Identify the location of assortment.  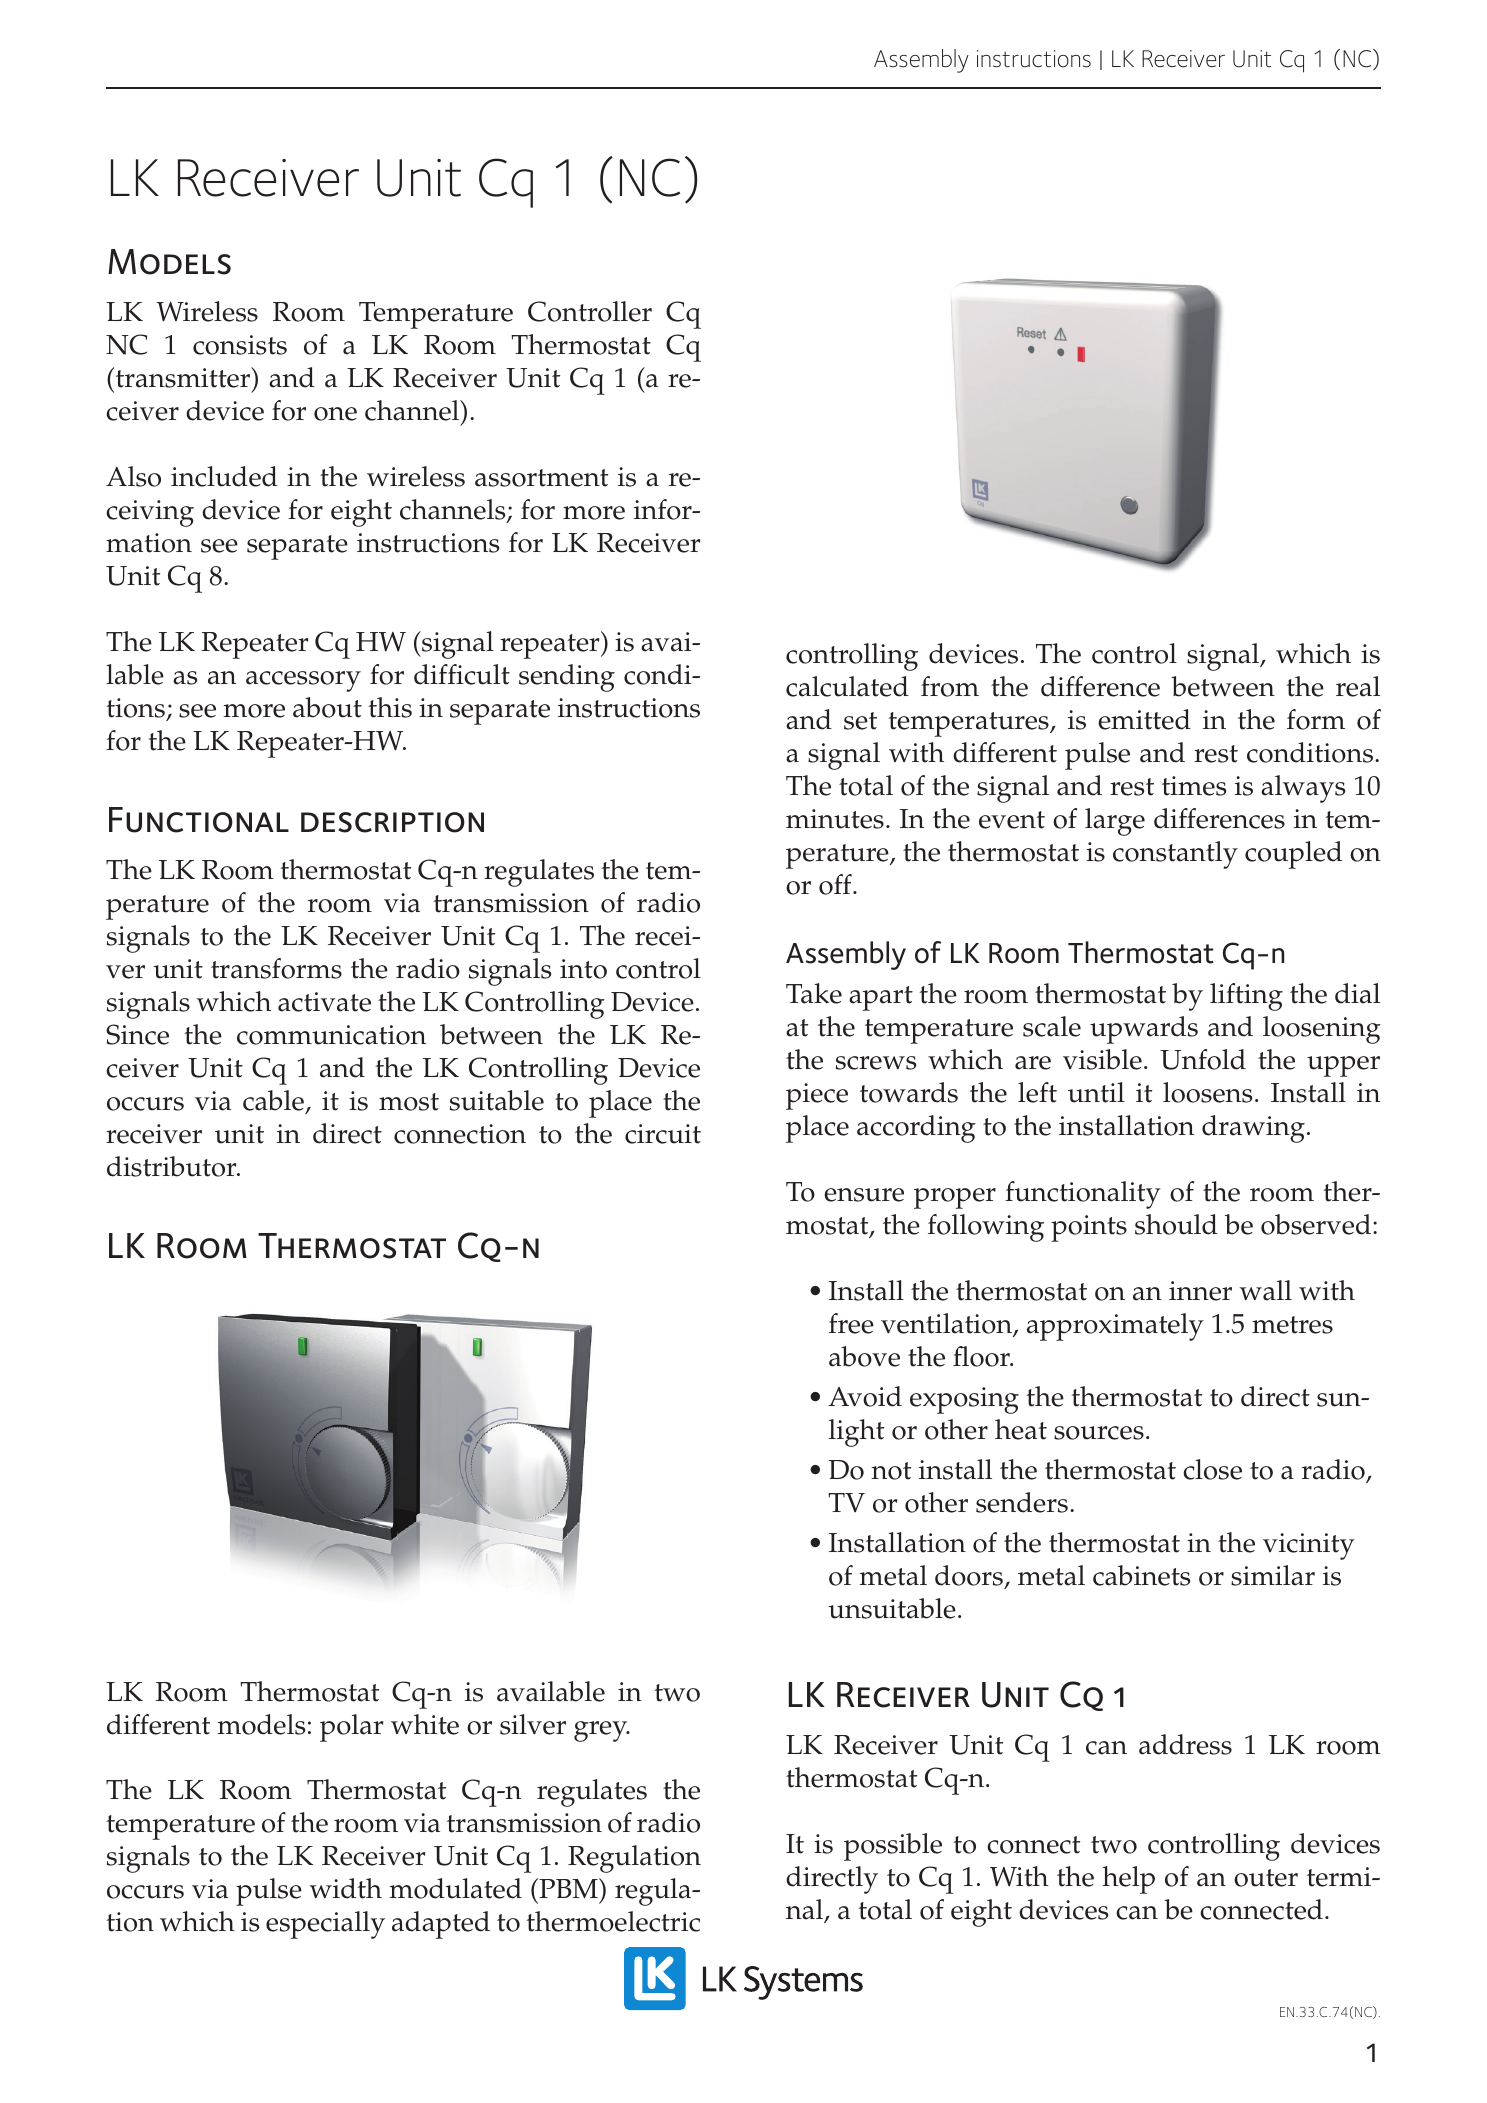
(541, 478).
